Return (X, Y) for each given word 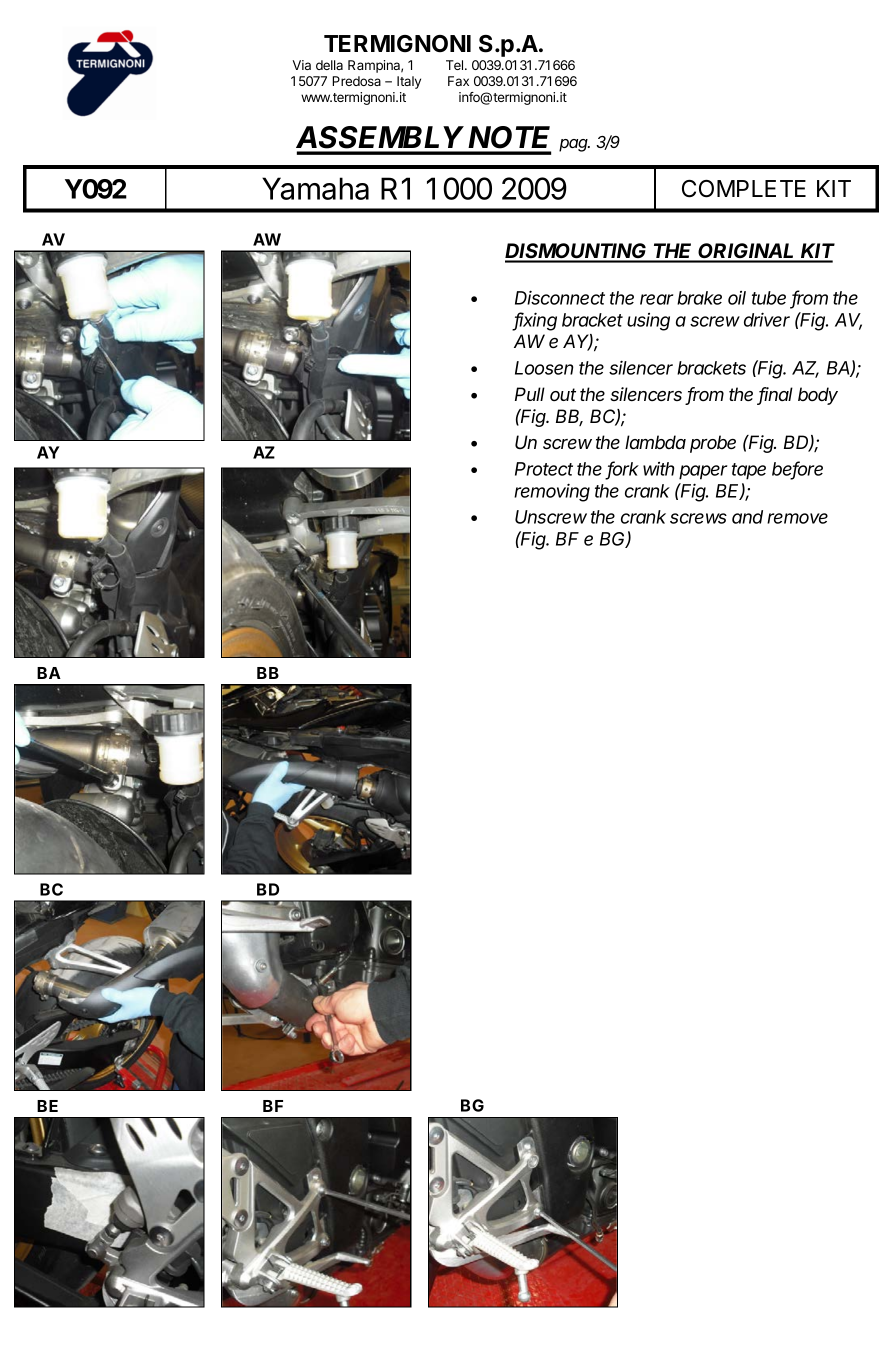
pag (574, 145)
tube (769, 298)
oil (737, 298)
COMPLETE (744, 189)
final (775, 395)
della (329, 65)
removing (552, 492)
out (563, 394)
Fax (458, 81)
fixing (535, 321)
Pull (530, 394)
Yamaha (315, 188)
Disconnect (560, 297)
